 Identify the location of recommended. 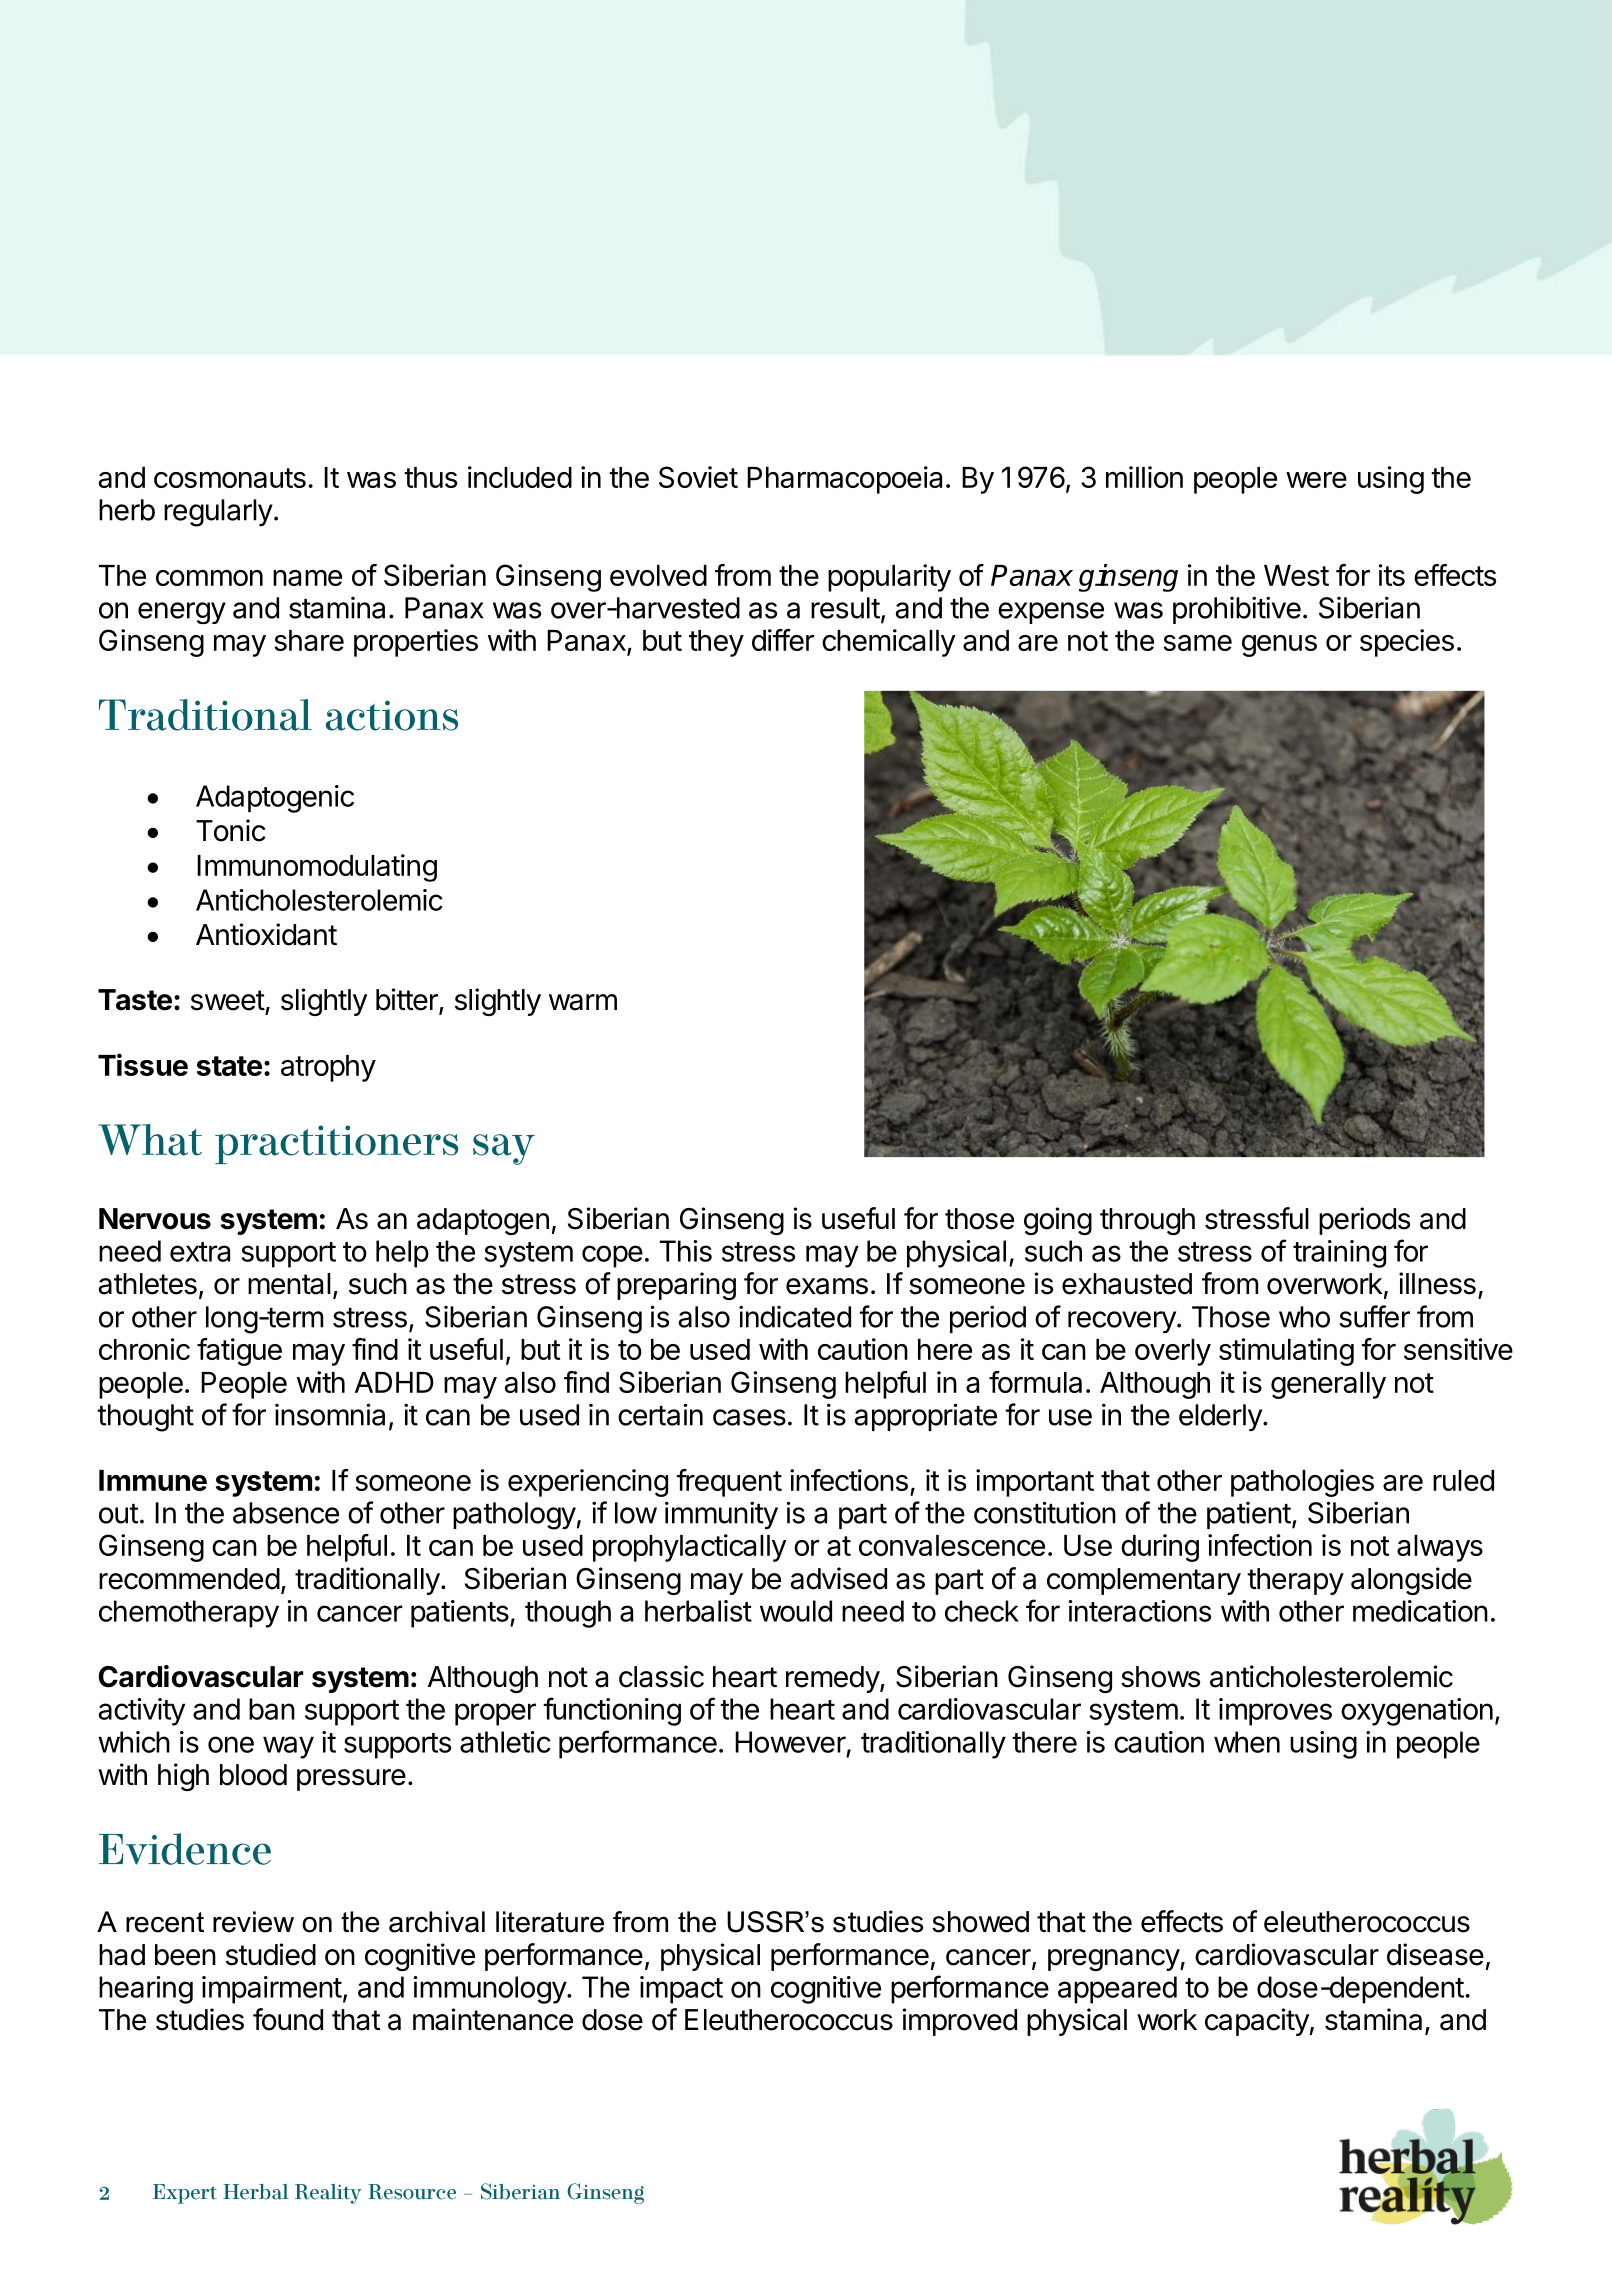
(189, 1579).
